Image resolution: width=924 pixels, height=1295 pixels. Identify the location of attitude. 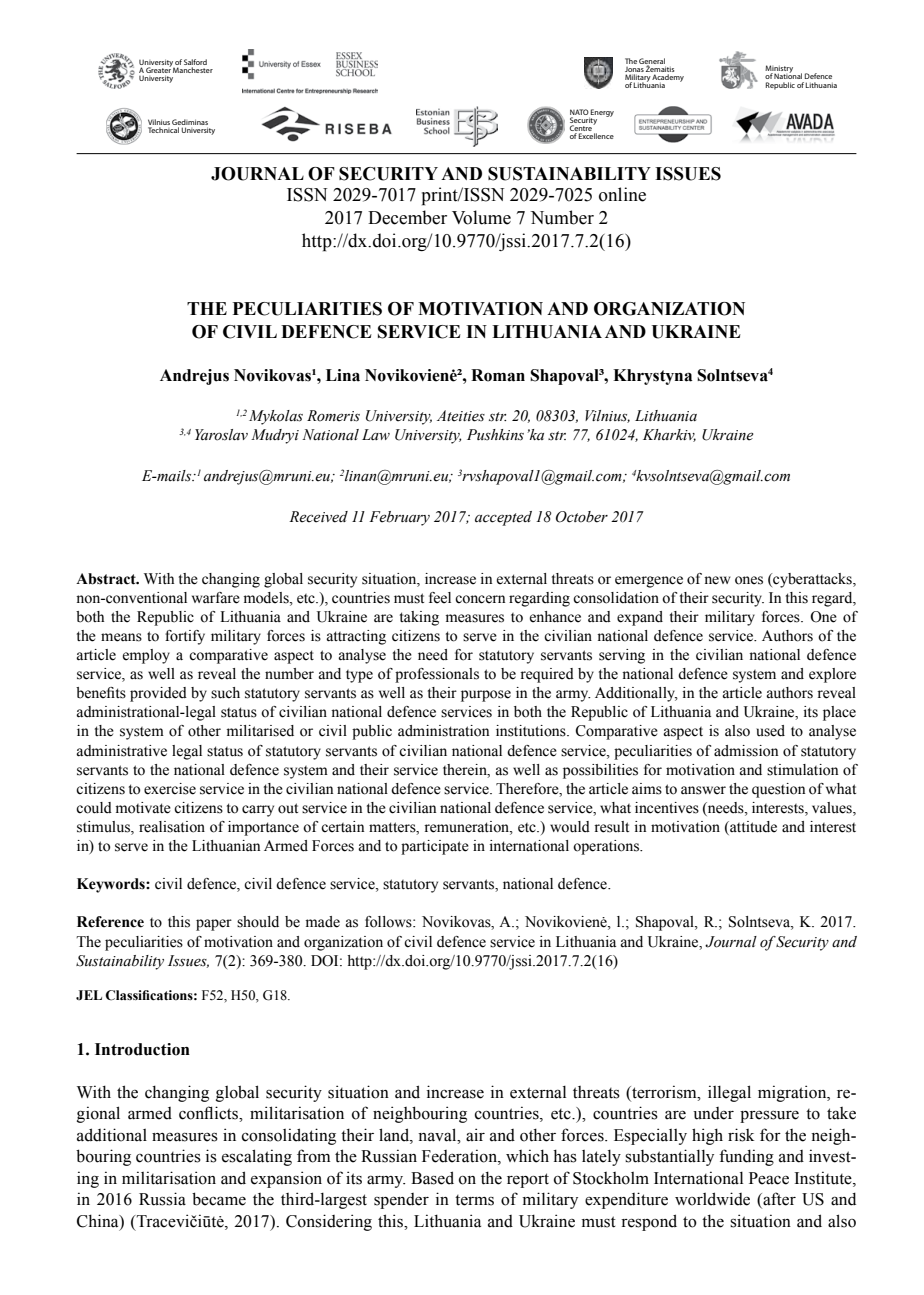
(752, 828).
